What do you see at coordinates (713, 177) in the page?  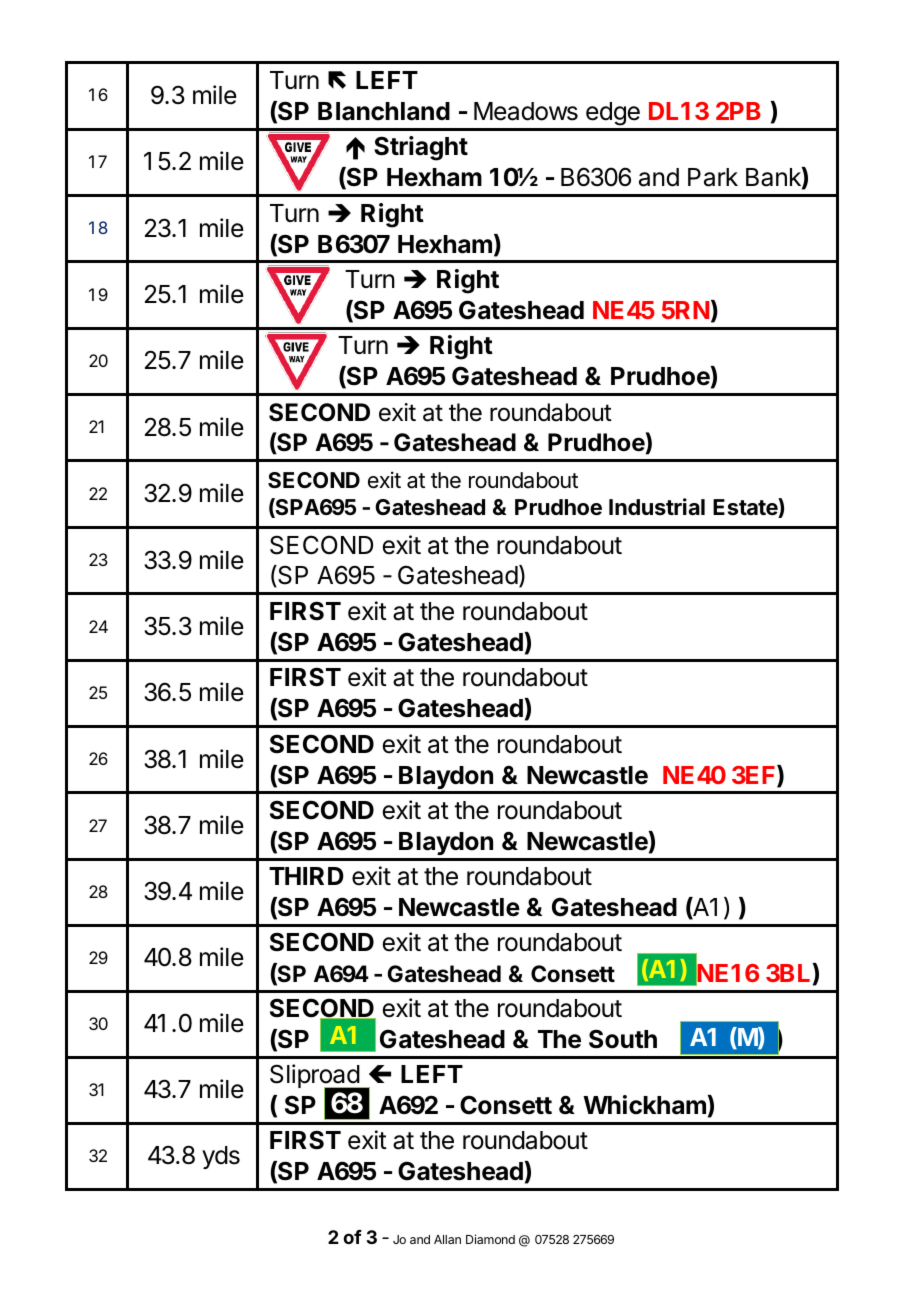 I see `Park` at bounding box center [713, 177].
